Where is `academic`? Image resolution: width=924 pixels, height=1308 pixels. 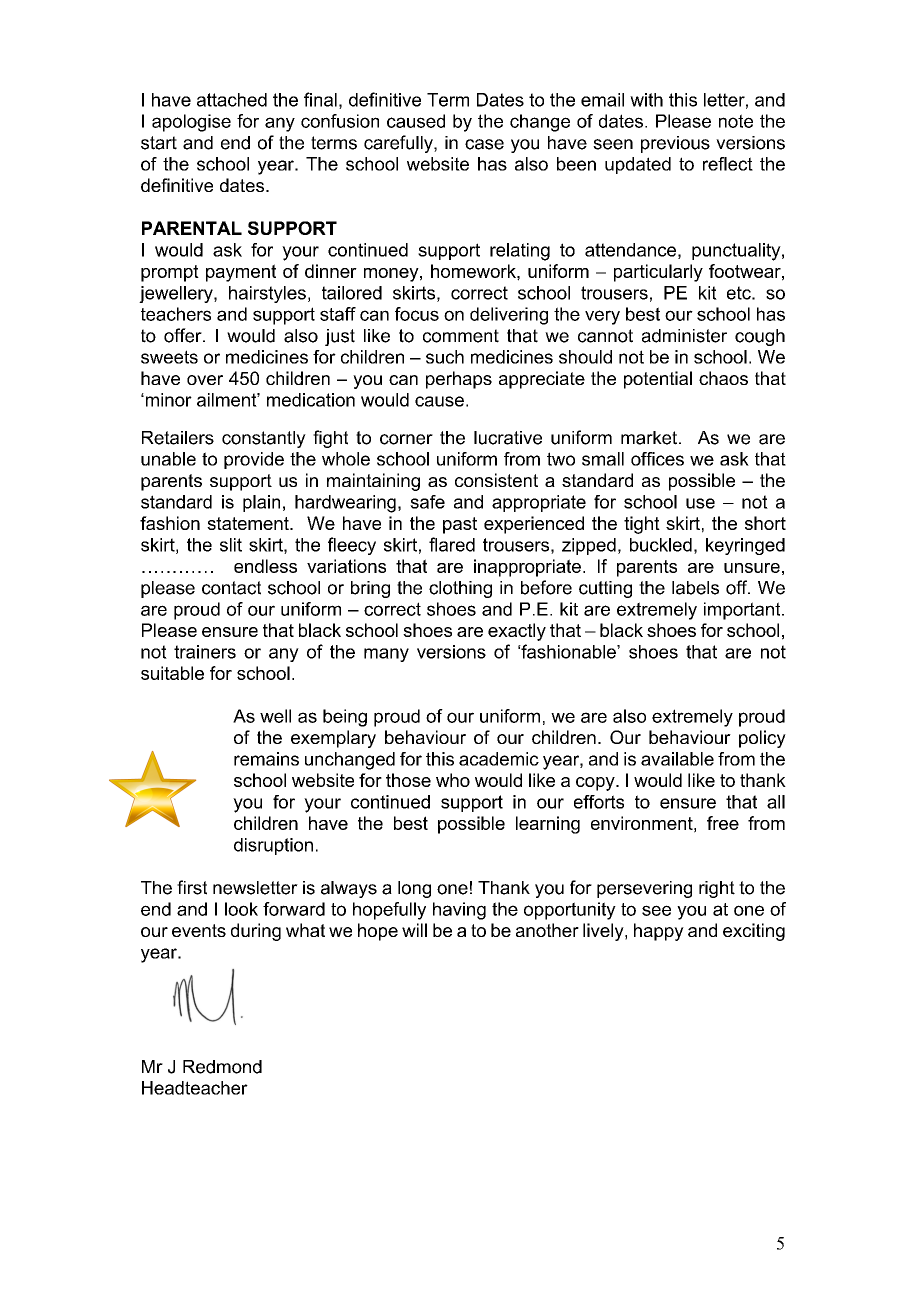
academic is located at coordinates (499, 759).
